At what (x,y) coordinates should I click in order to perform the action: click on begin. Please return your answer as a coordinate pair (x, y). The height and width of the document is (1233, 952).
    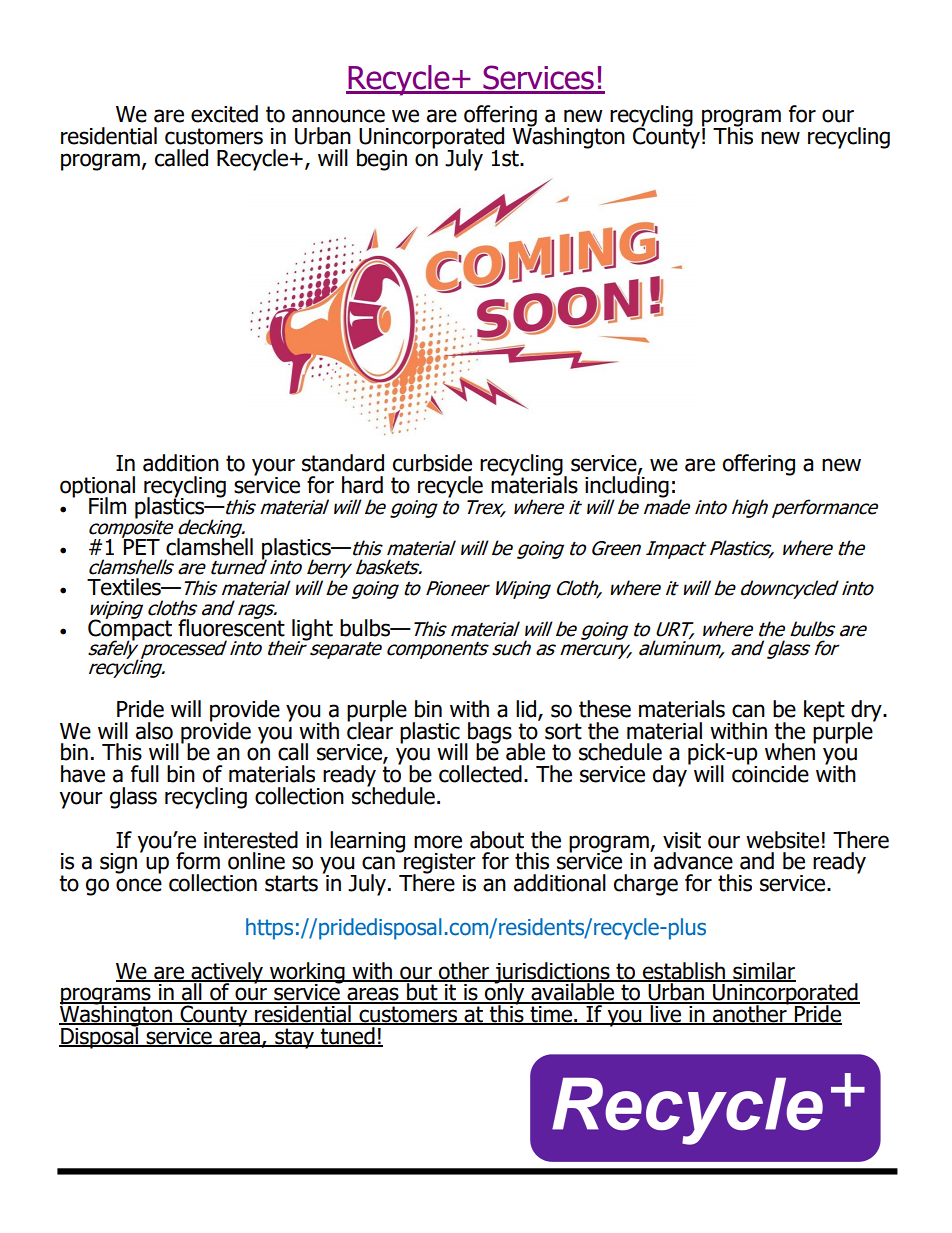
    Looking at the image, I should click on (382, 160).
